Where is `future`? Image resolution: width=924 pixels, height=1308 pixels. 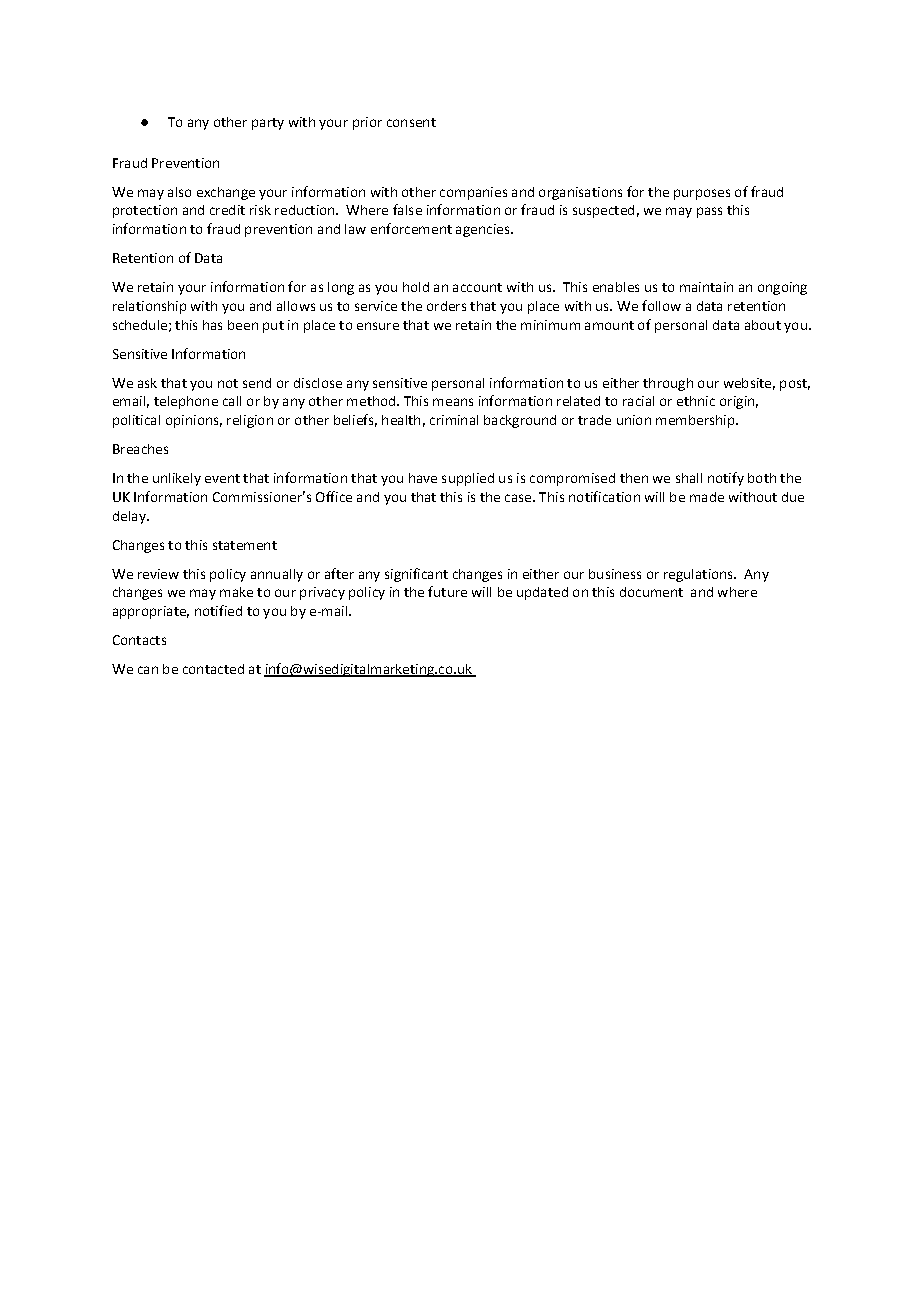
future is located at coordinates (447, 591).
